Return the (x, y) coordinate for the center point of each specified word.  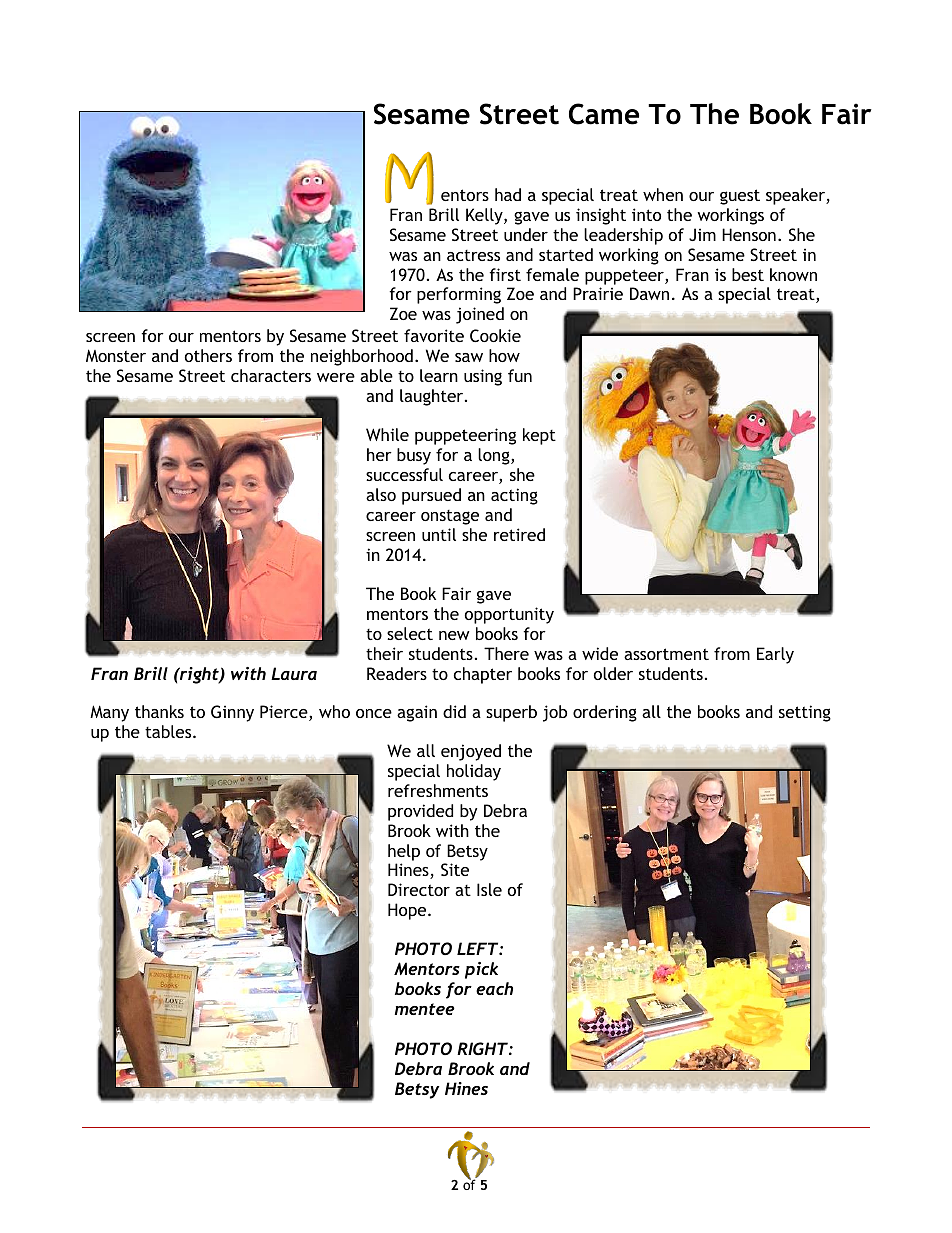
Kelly (485, 216)
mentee (425, 1009)
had (508, 194)
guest (740, 197)
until (439, 534)
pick (481, 970)
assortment (666, 654)
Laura (294, 673)
